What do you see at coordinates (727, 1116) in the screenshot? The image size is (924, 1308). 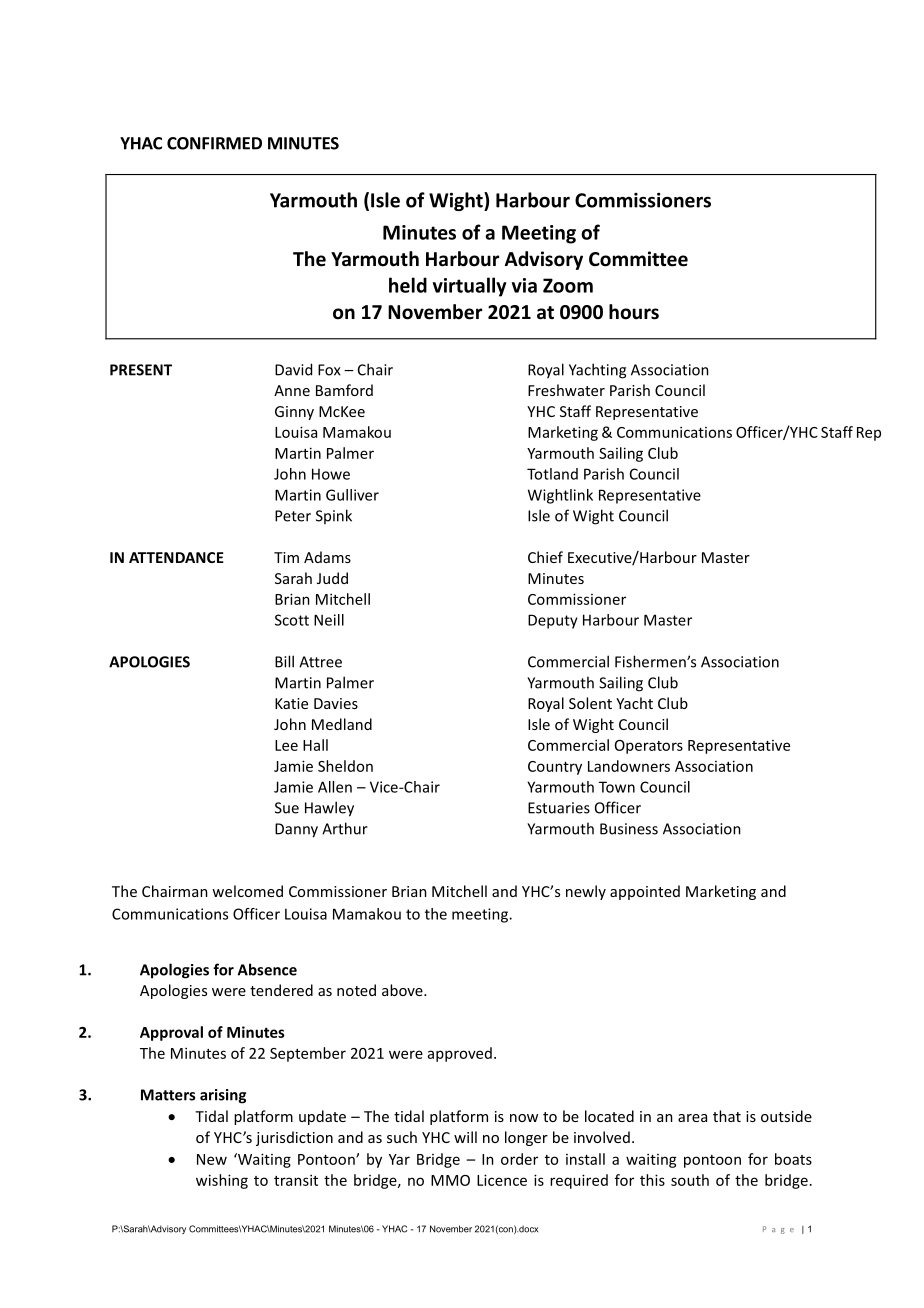 I see `that` at bounding box center [727, 1116].
